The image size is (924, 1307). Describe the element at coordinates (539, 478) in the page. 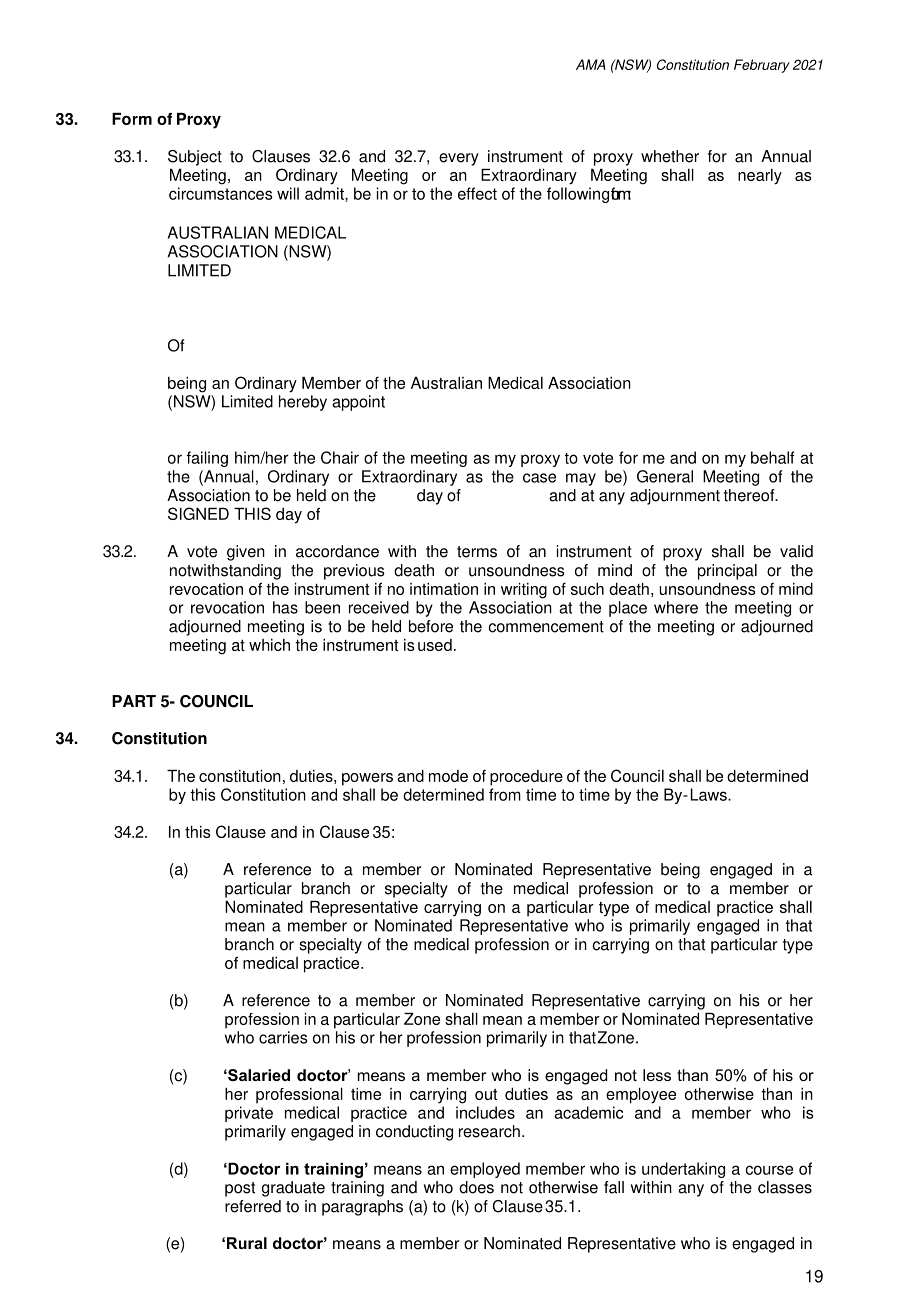

I see `case` at that location.
